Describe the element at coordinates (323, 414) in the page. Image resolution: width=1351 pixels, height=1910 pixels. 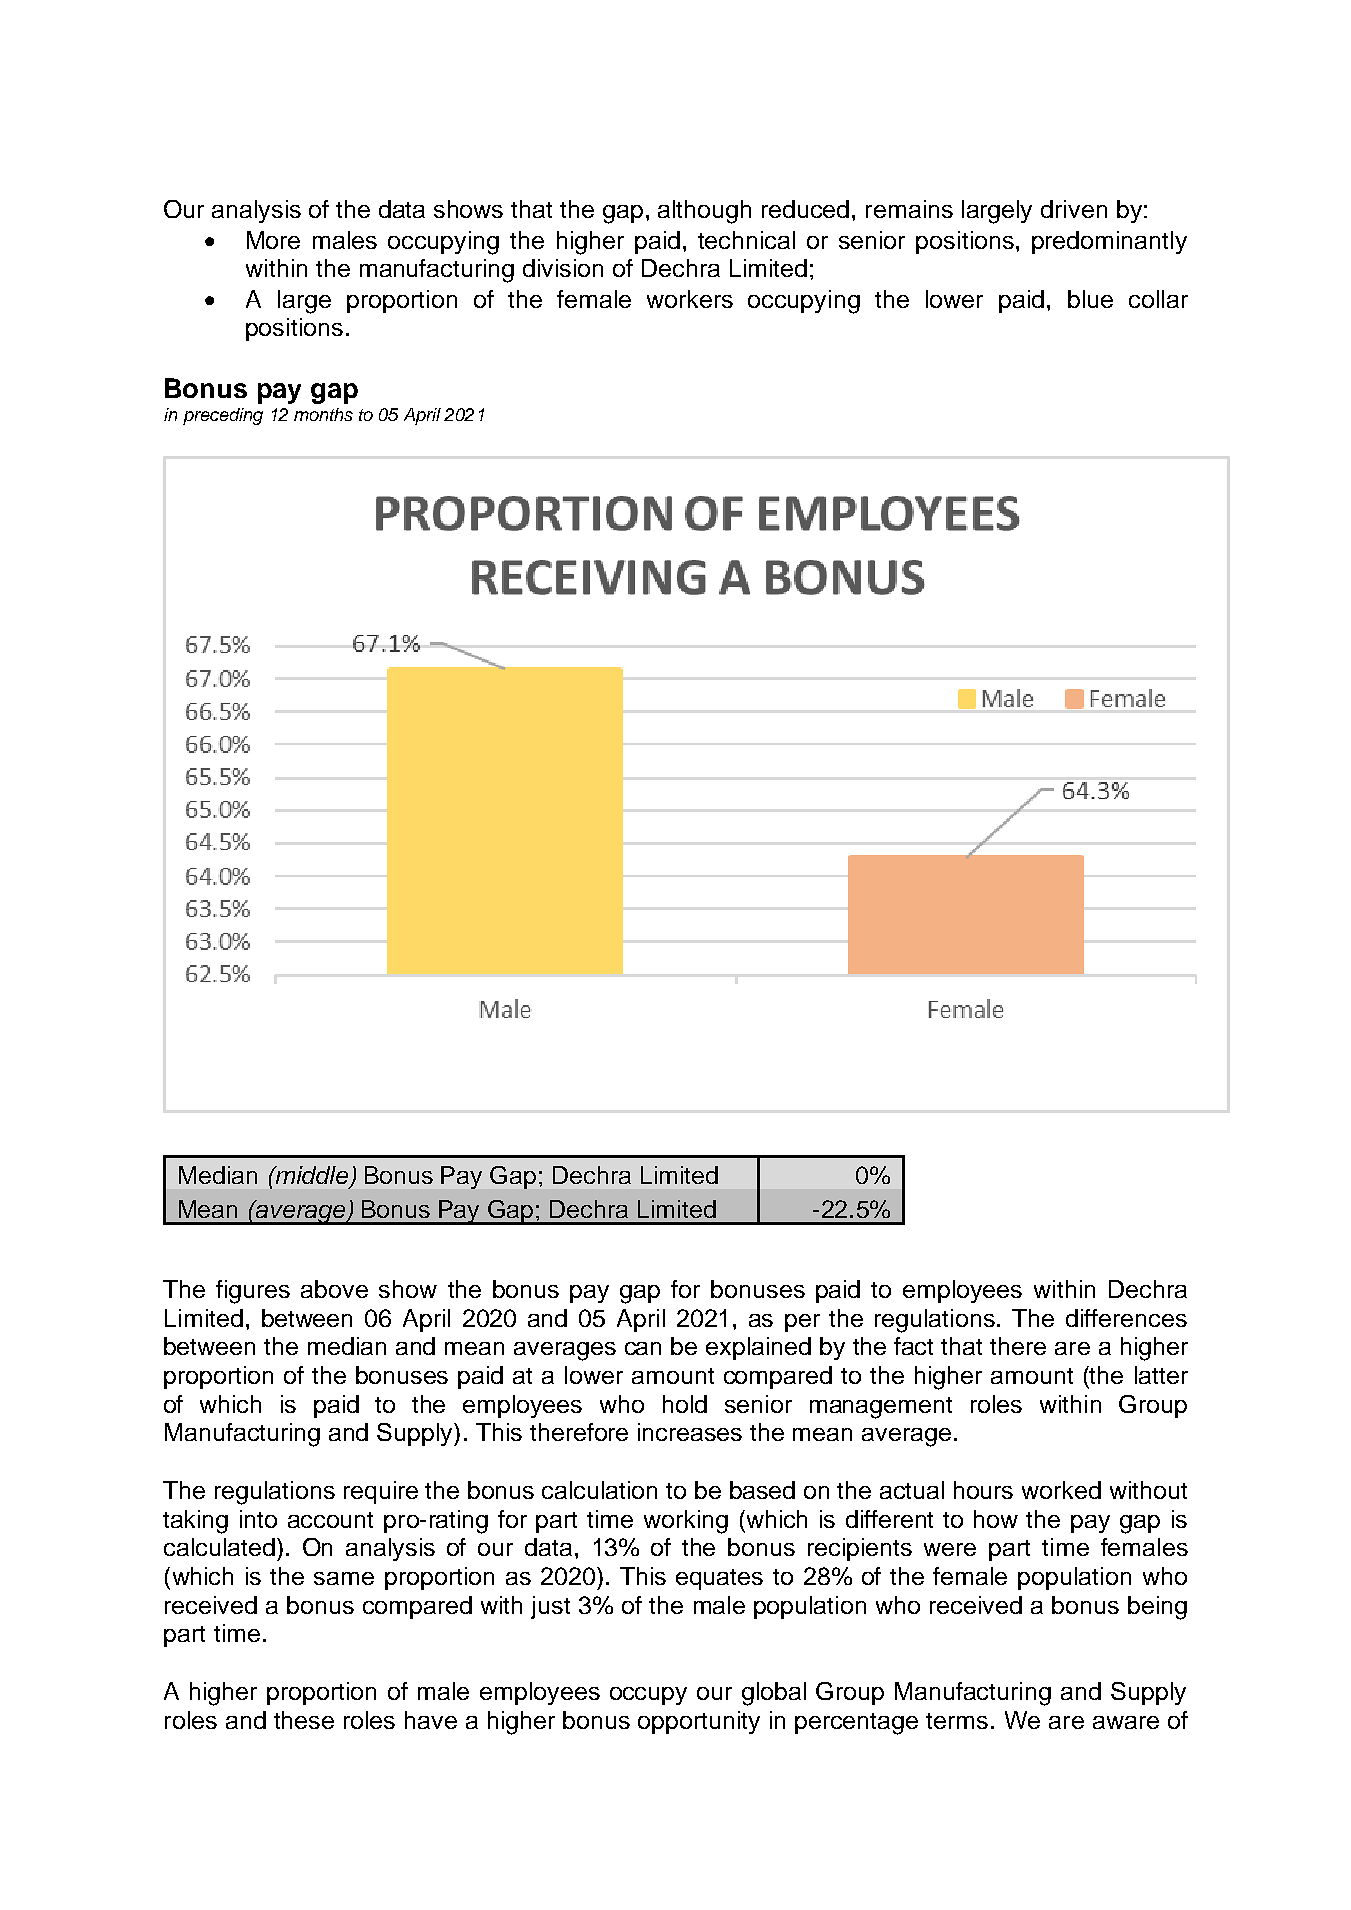
I see `months` at that location.
